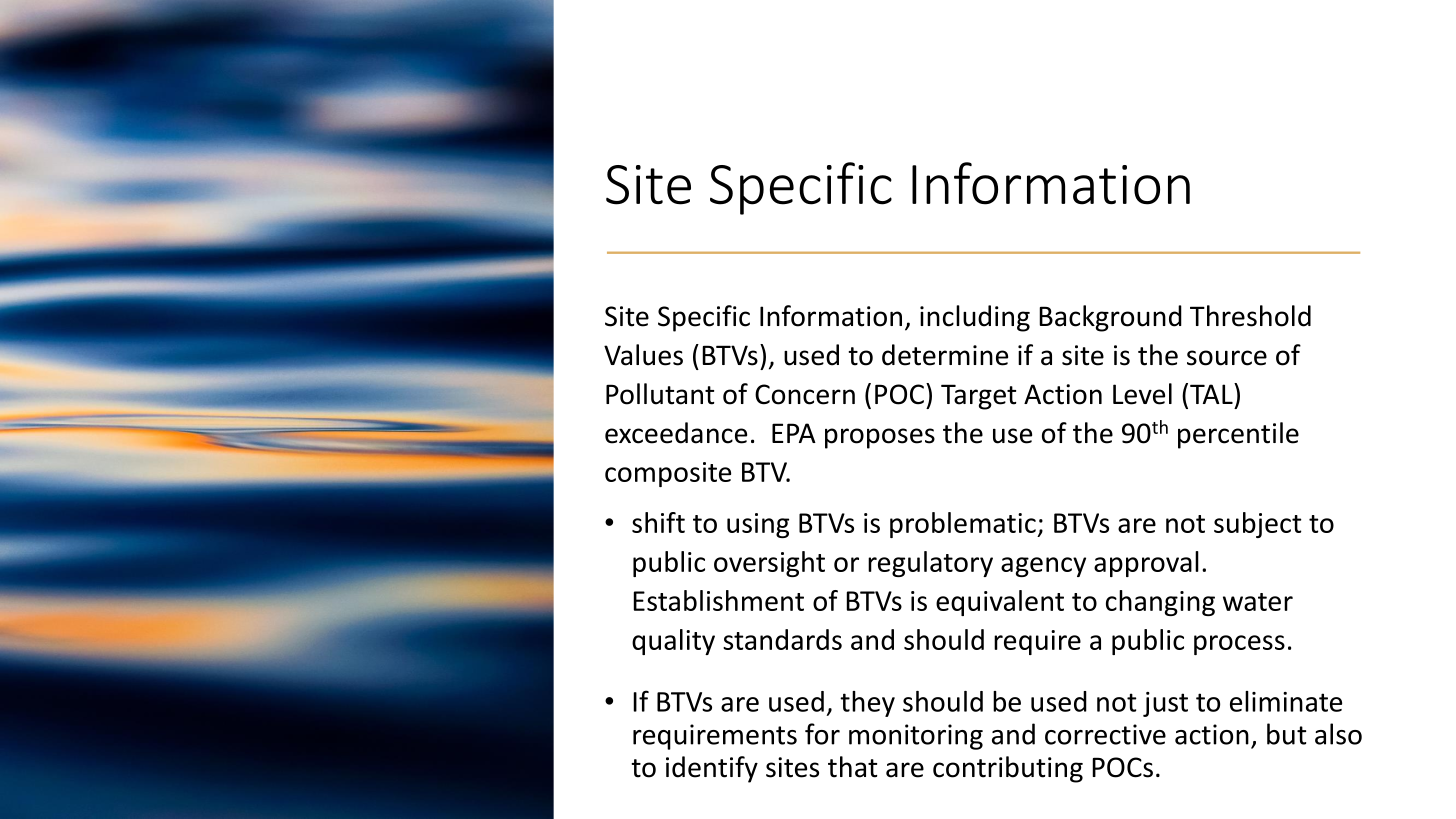 The height and width of the screenshot is (819, 1456). I want to click on Establishment, so click(719, 600).
